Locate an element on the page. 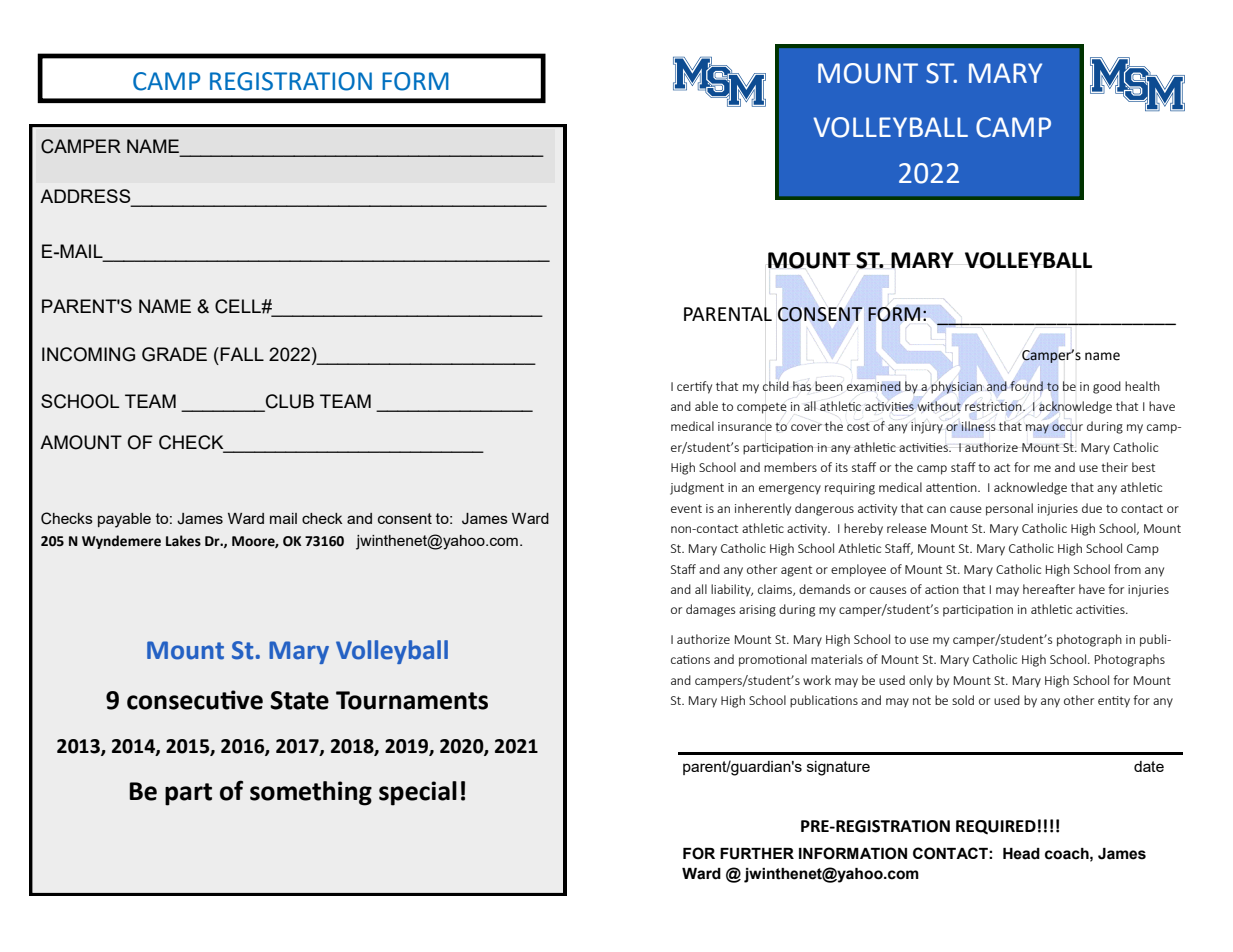  judgment is located at coordinates (697, 488).
